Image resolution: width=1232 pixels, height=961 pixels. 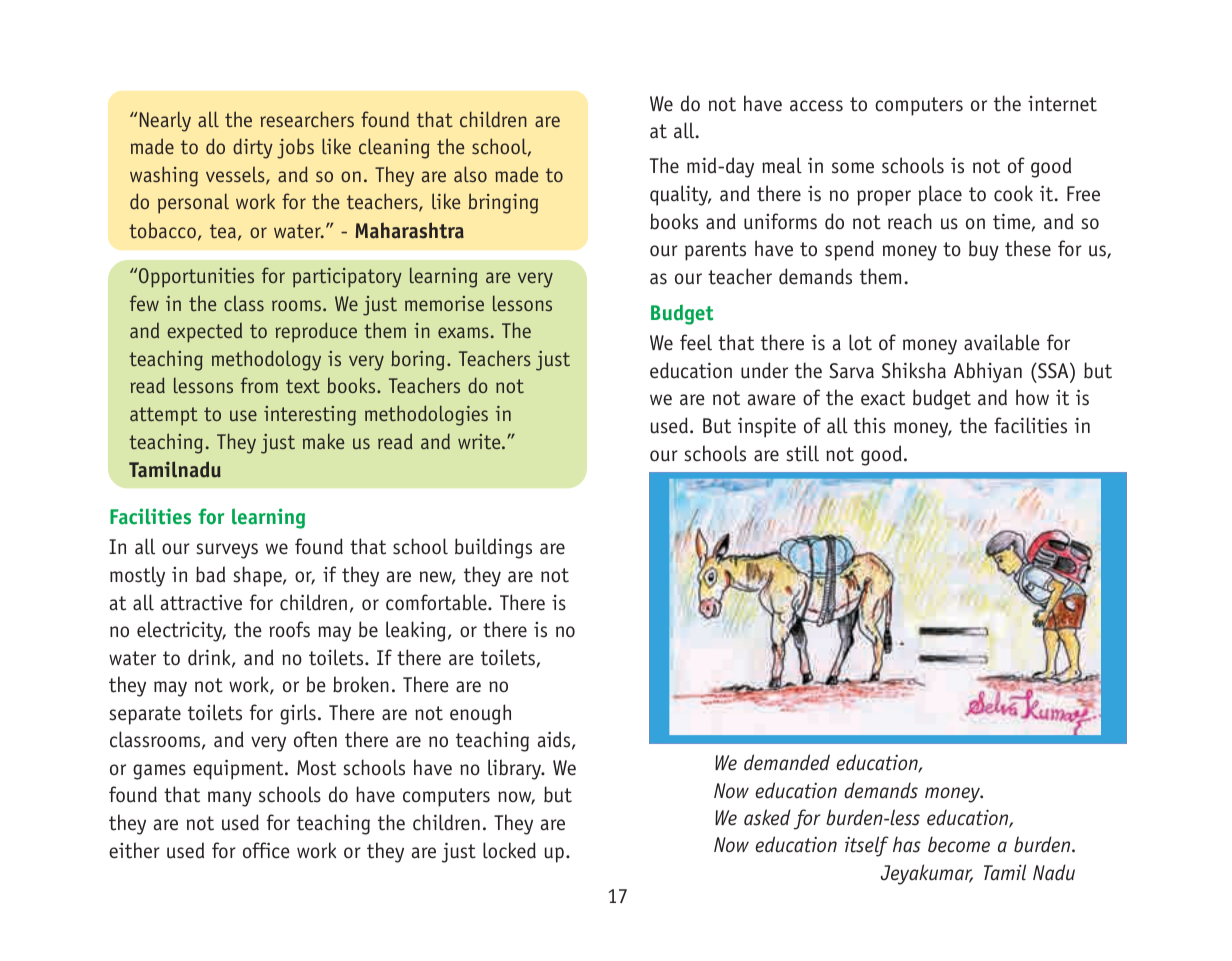 What do you see at coordinates (323, 441) in the image?
I see `make` at bounding box center [323, 441].
